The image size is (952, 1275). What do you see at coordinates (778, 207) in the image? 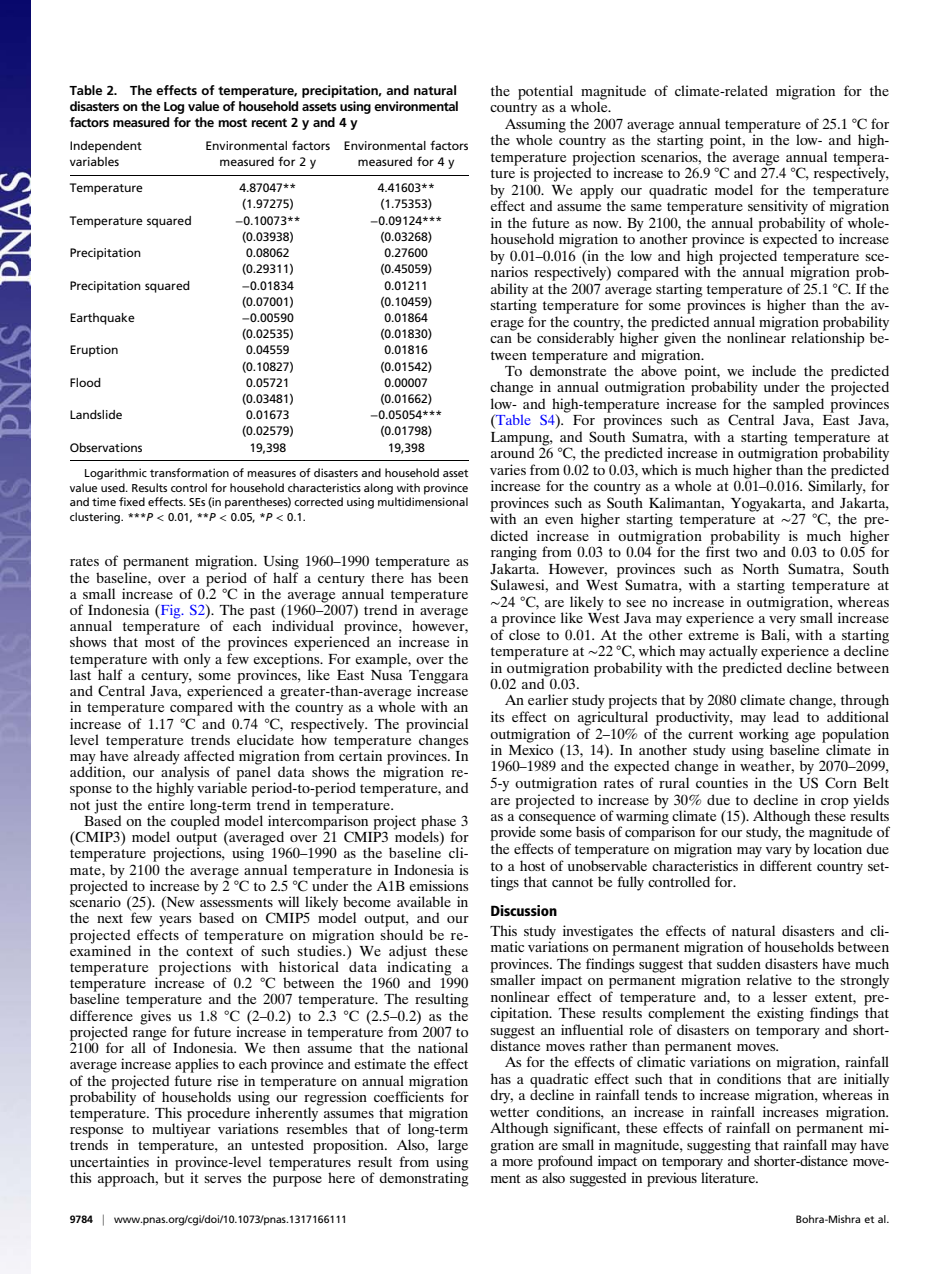
I see `sensitivity` at bounding box center [778, 207].
